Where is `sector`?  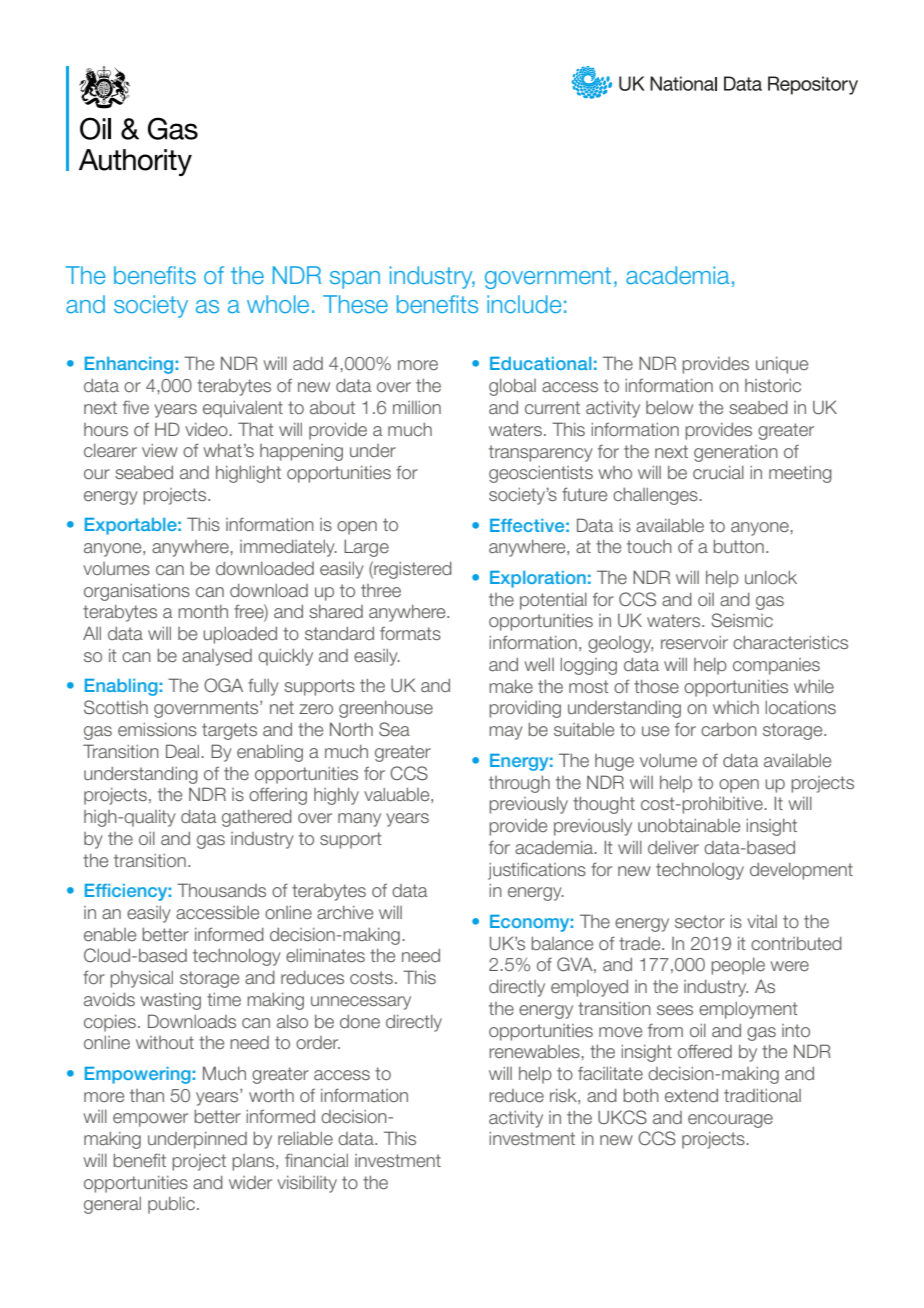 sector is located at coordinates (700, 922).
